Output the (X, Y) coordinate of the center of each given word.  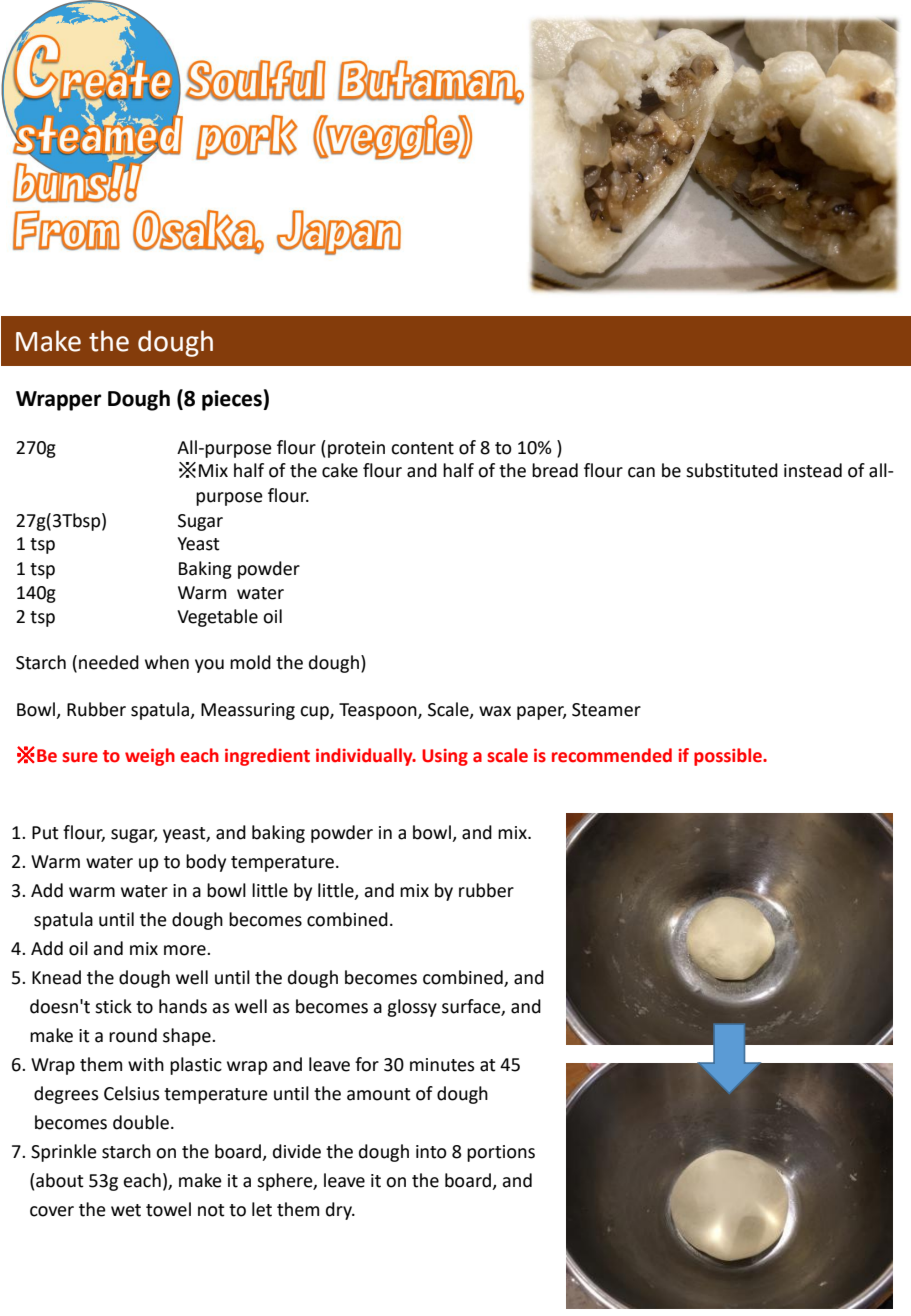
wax (495, 711)
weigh (150, 757)
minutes (442, 1065)
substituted (732, 470)
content (422, 448)
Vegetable (217, 618)
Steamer (606, 710)
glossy (412, 1008)
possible (729, 757)
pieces (233, 400)
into (431, 1152)
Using (445, 757)
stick (113, 1006)
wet (126, 1210)
